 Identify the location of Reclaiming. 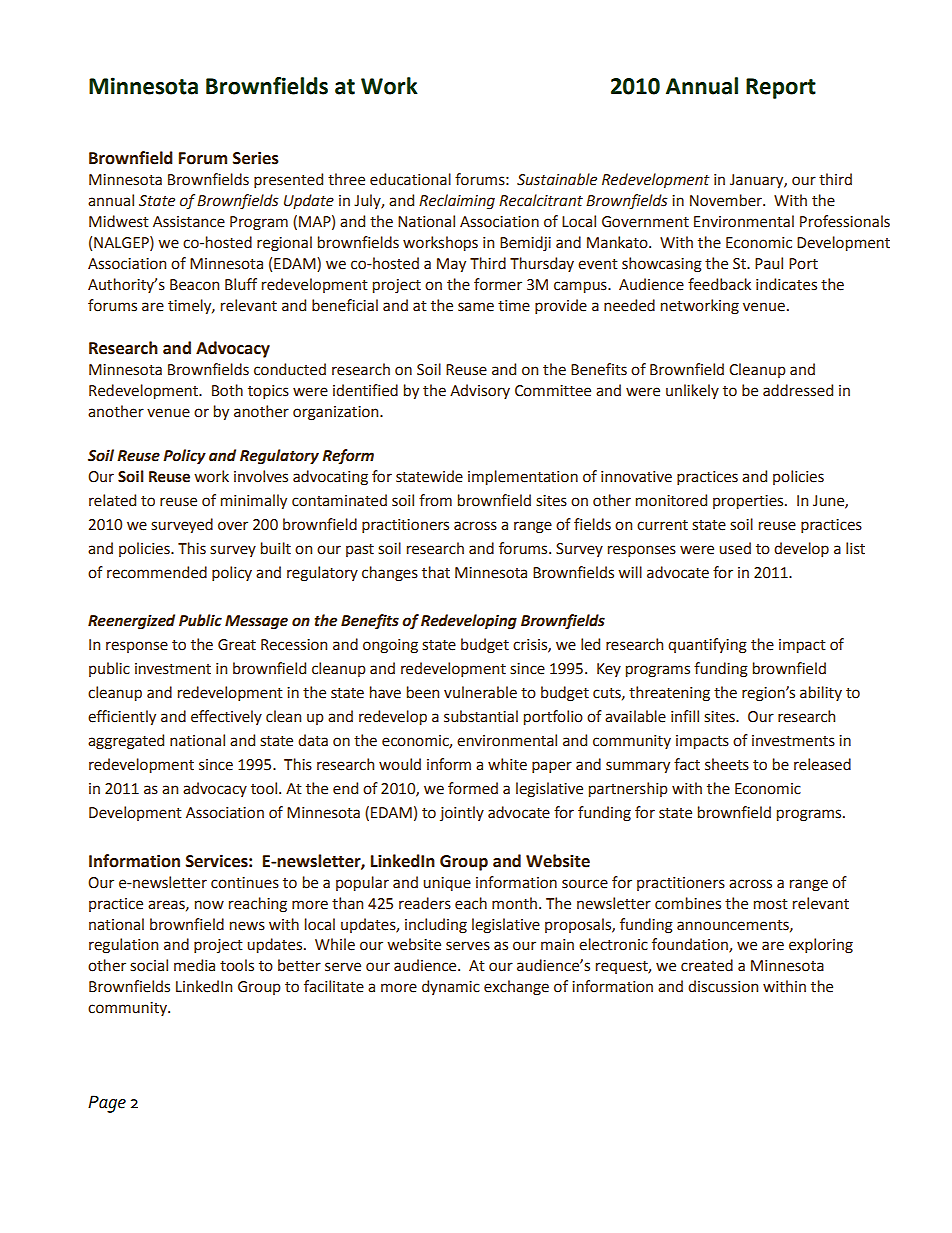
(457, 202).
